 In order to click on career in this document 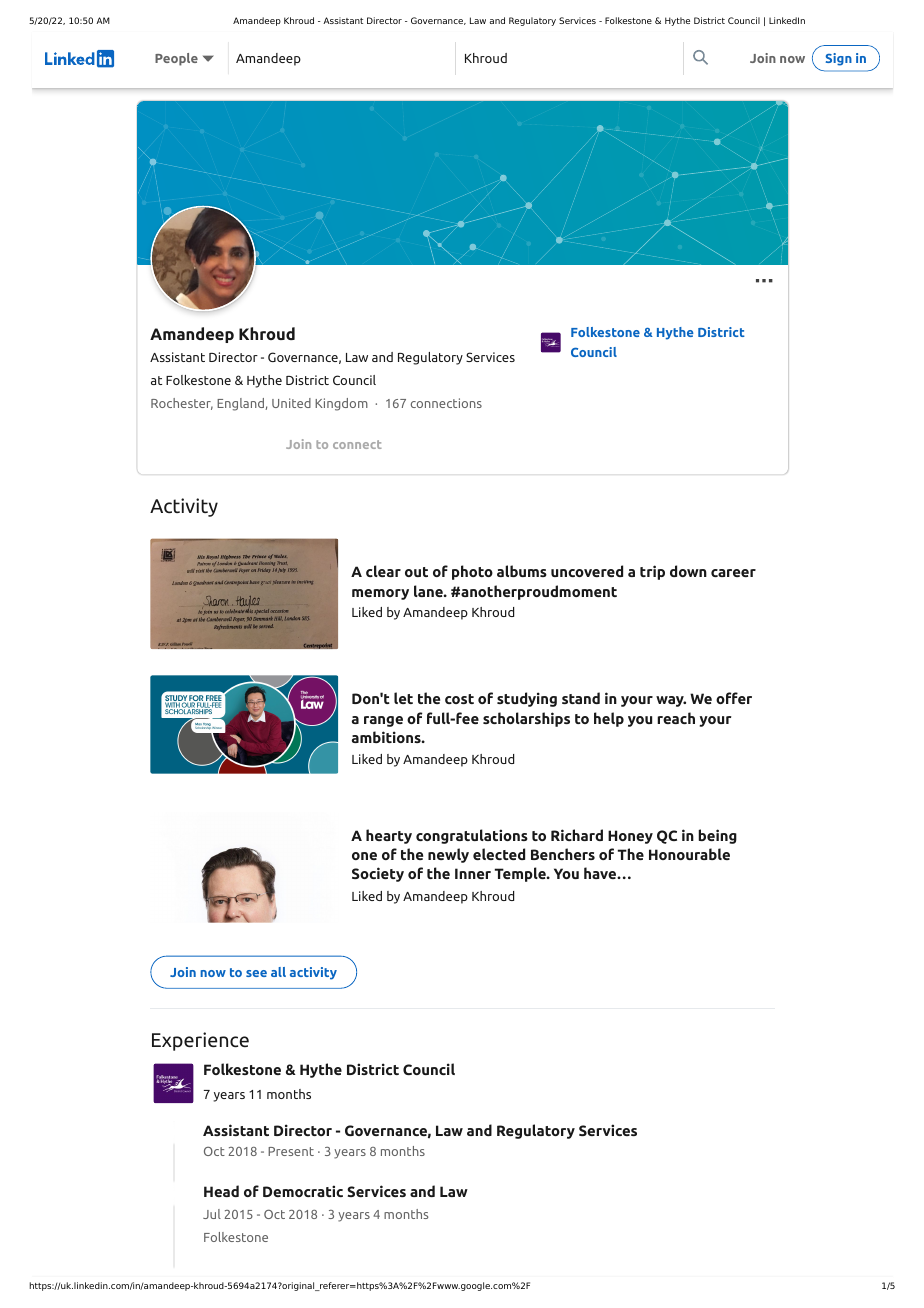, I will do `click(733, 573)`.
